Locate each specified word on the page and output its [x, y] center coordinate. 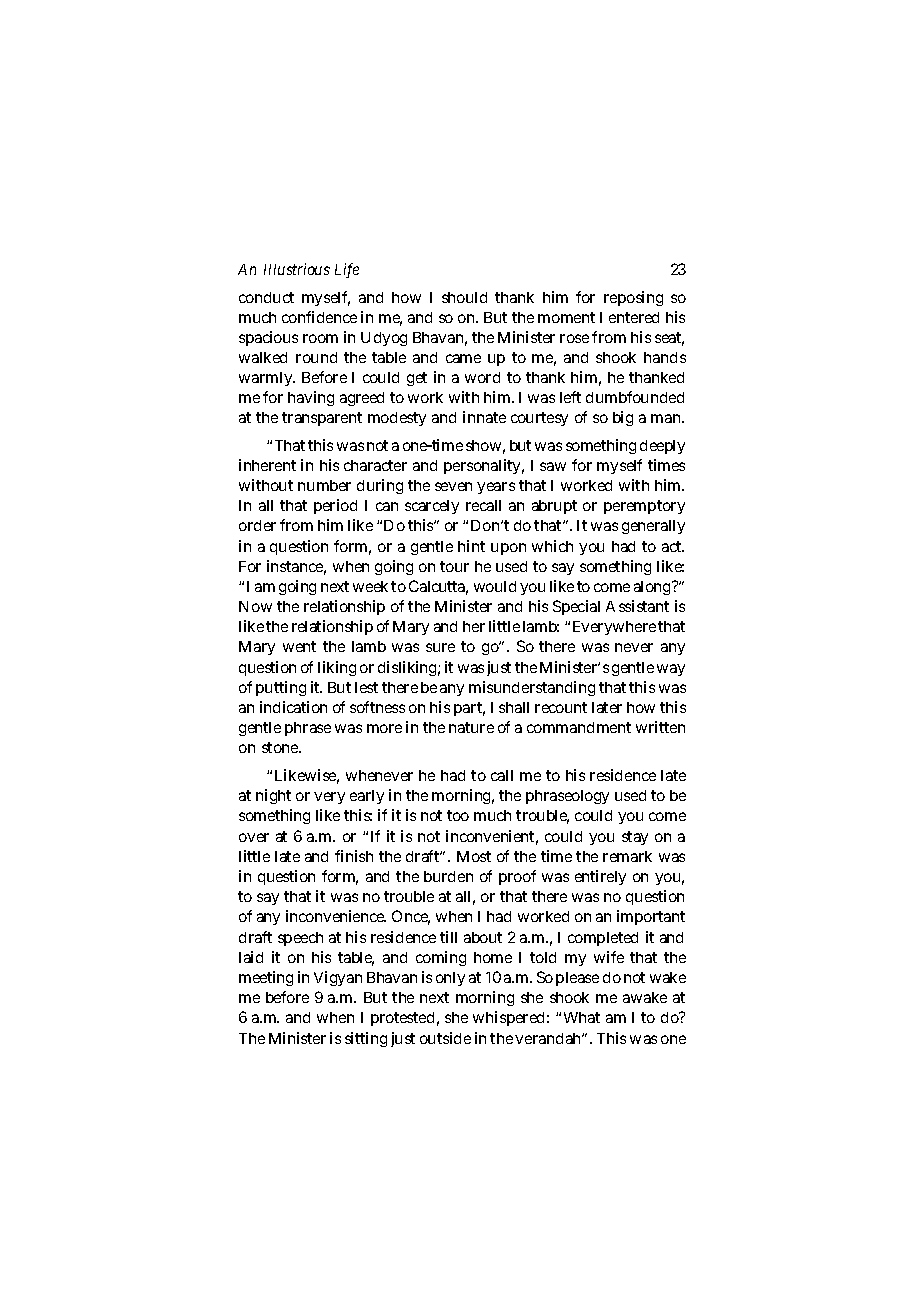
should [464, 297]
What [582, 1017]
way [671, 670]
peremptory [644, 507]
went [299, 646]
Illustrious [297, 269]
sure [440, 647]
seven [453, 486]
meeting [266, 978]
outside [445, 1038]
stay [635, 838]
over [254, 837]
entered [634, 317]
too [458, 815]
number [324, 485]
